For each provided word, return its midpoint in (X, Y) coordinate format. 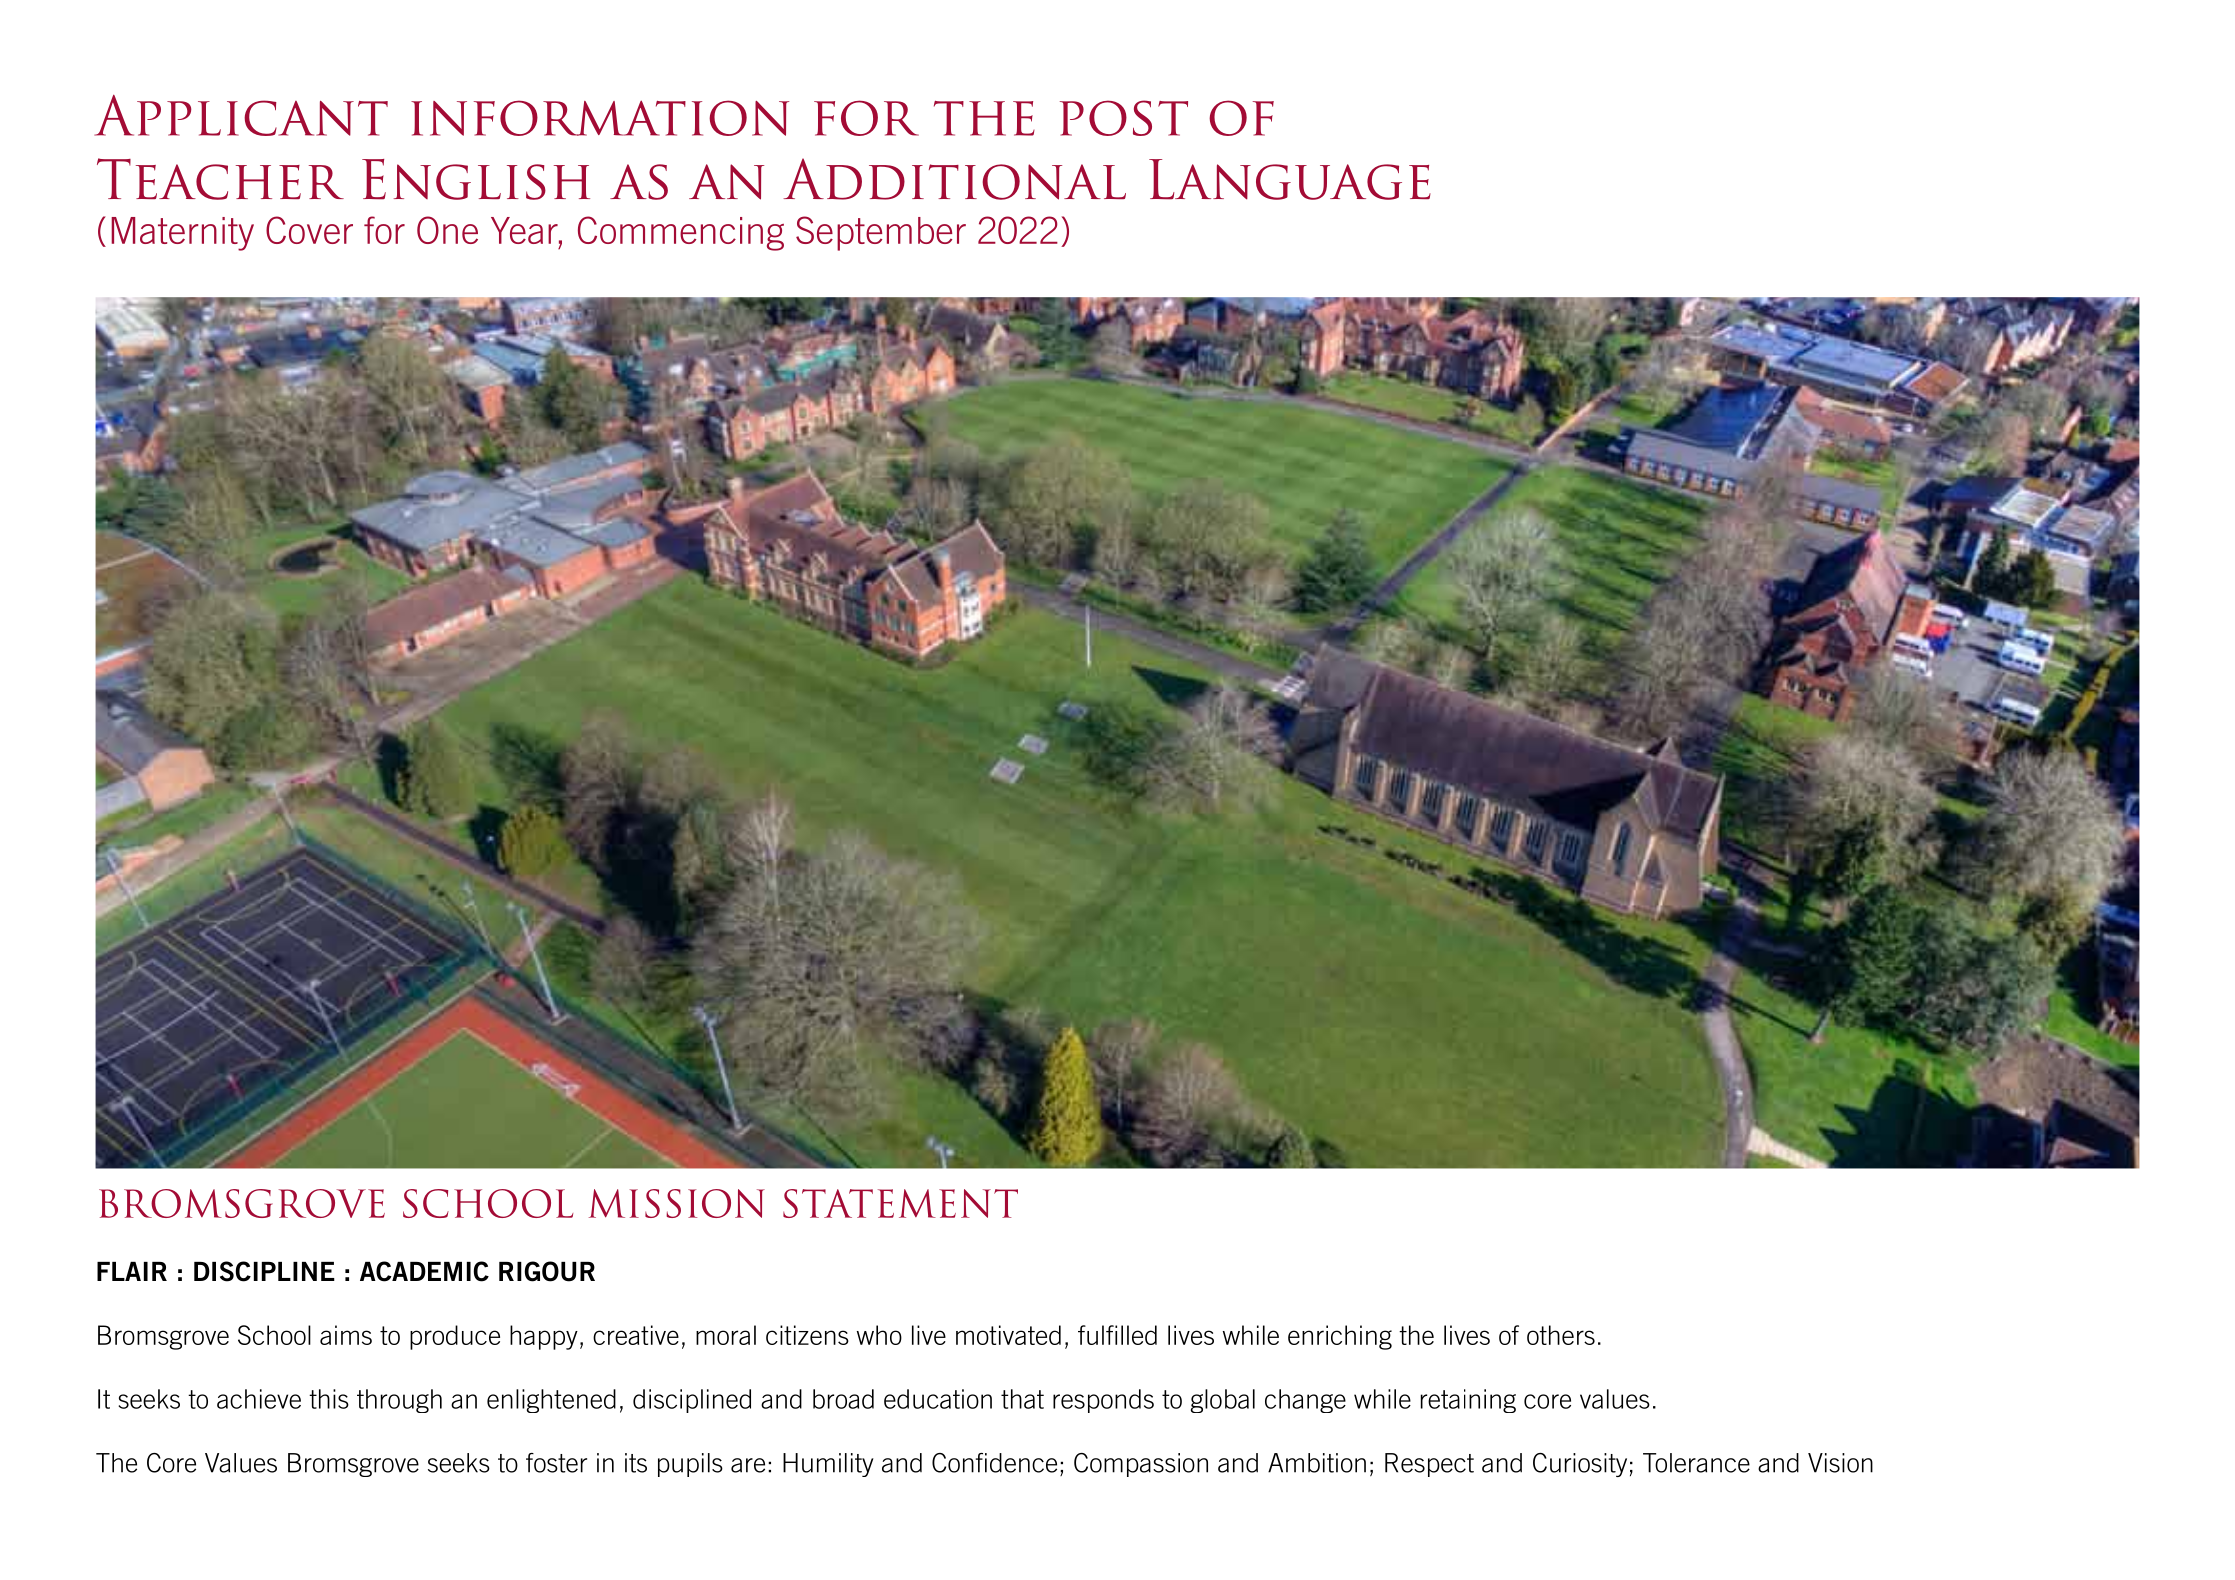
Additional (954, 179)
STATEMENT (900, 1203)
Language (1290, 179)
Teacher (220, 179)
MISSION (677, 1203)
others (1561, 1335)
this (329, 1399)
